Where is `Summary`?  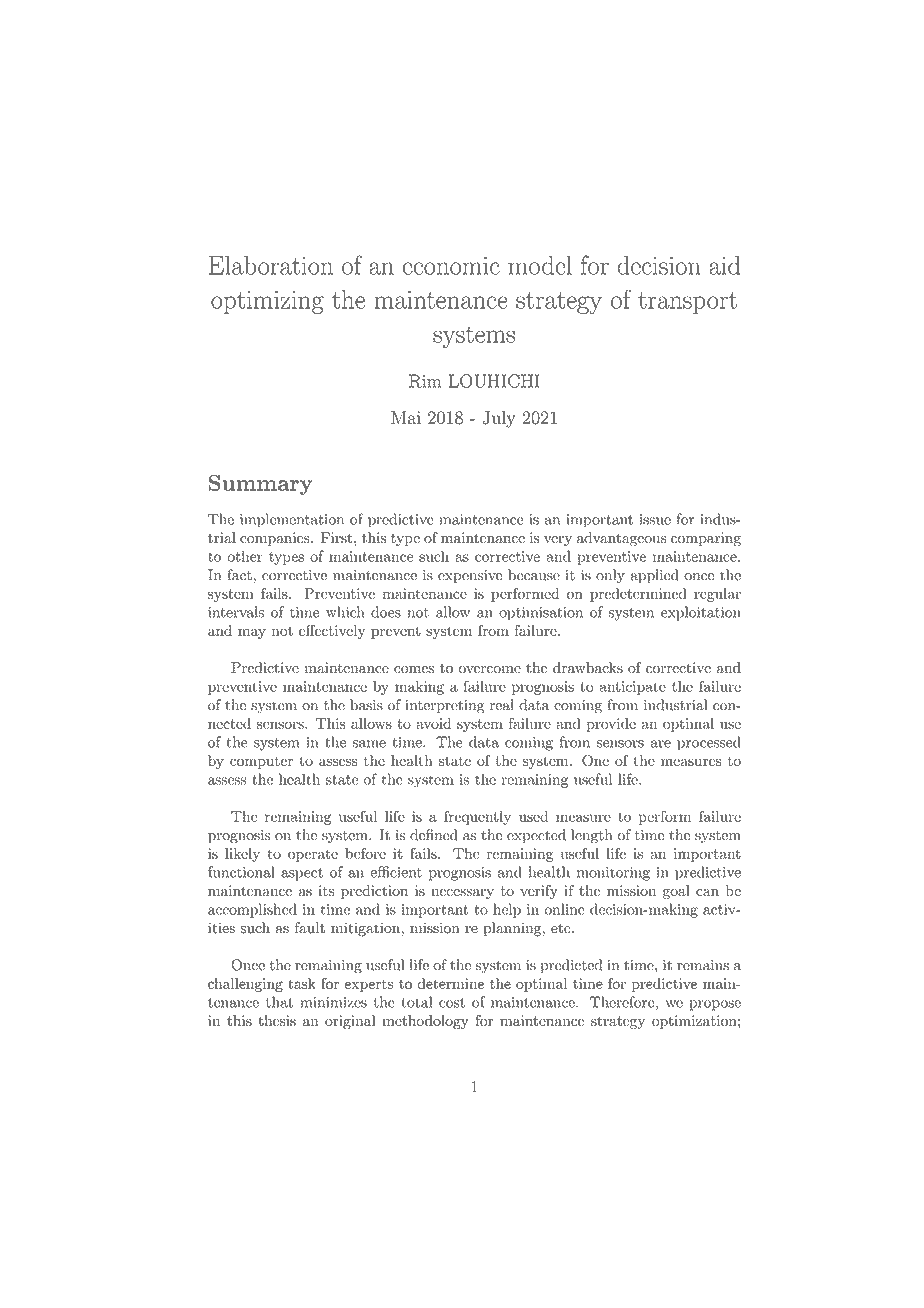 Summary is located at coordinates (260, 485).
